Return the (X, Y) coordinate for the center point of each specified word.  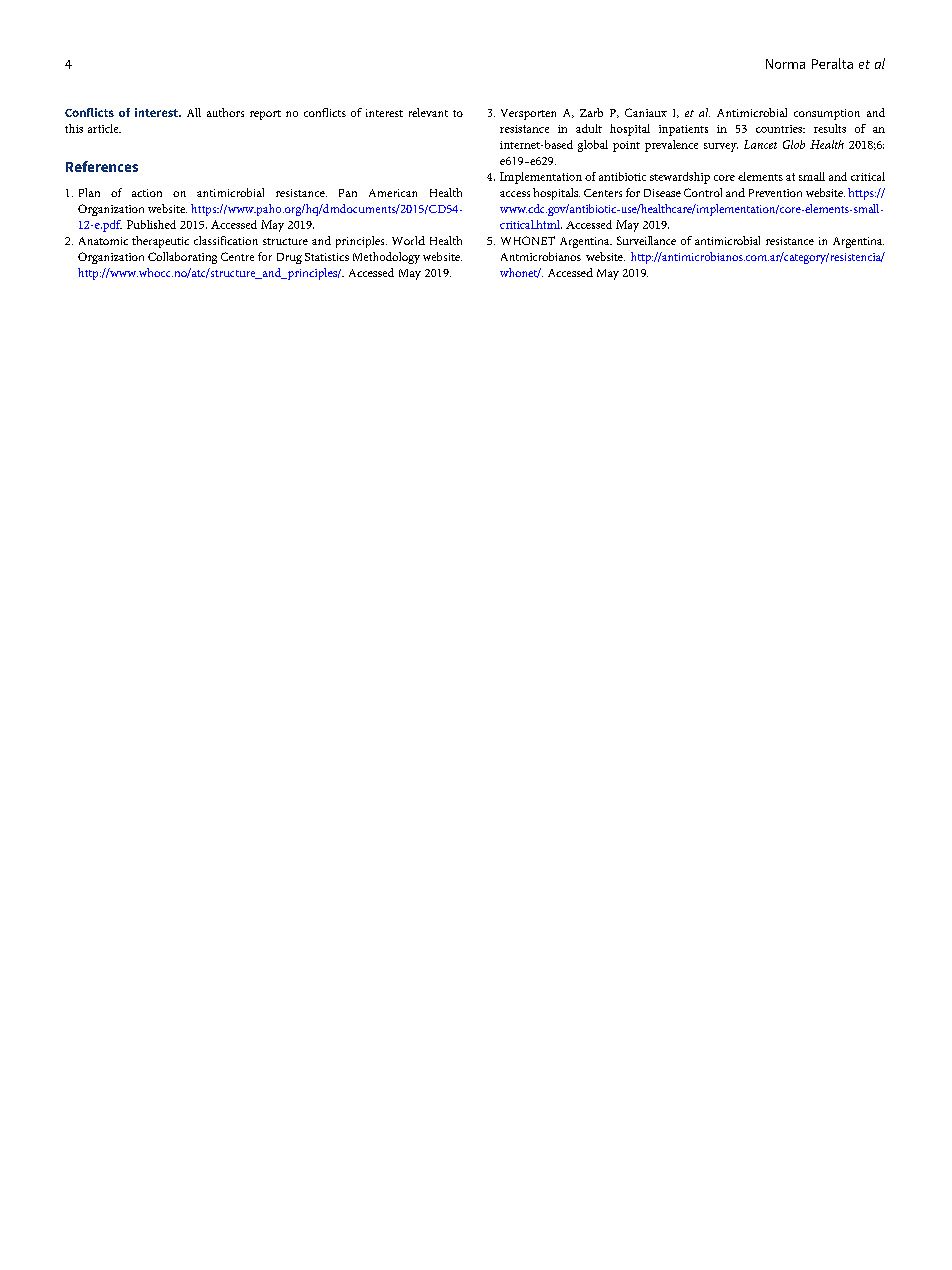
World (408, 240)
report (265, 115)
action (147, 193)
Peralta (832, 63)
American (393, 193)
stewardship (680, 178)
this (74, 128)
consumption (827, 114)
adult (589, 128)
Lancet (760, 144)
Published (151, 224)
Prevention (775, 193)
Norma (785, 64)
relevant (428, 112)
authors (225, 112)
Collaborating (182, 258)
